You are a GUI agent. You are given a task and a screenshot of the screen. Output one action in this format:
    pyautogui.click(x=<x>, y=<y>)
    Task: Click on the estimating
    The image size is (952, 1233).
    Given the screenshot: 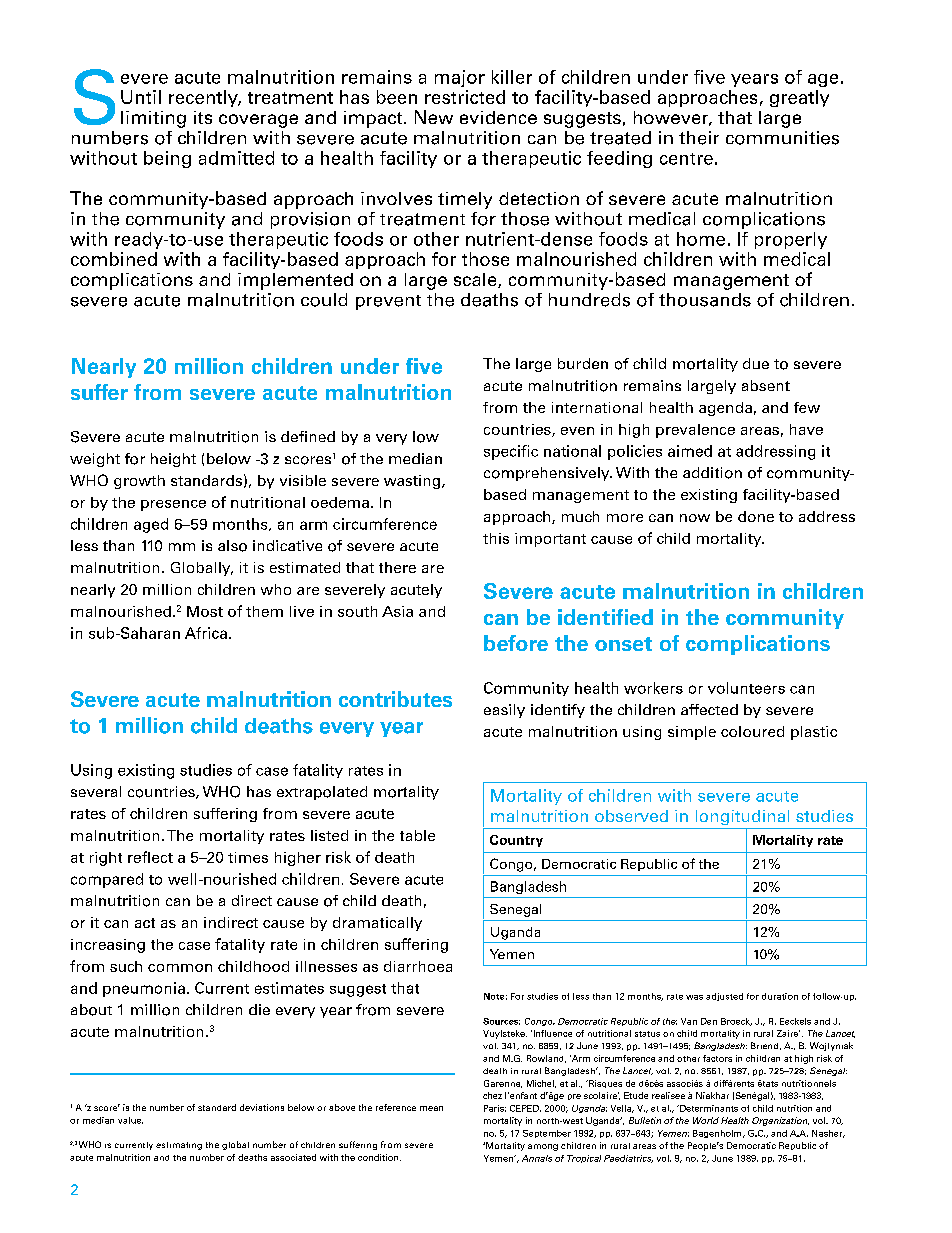 What is the action you would take?
    pyautogui.click(x=179, y=1146)
